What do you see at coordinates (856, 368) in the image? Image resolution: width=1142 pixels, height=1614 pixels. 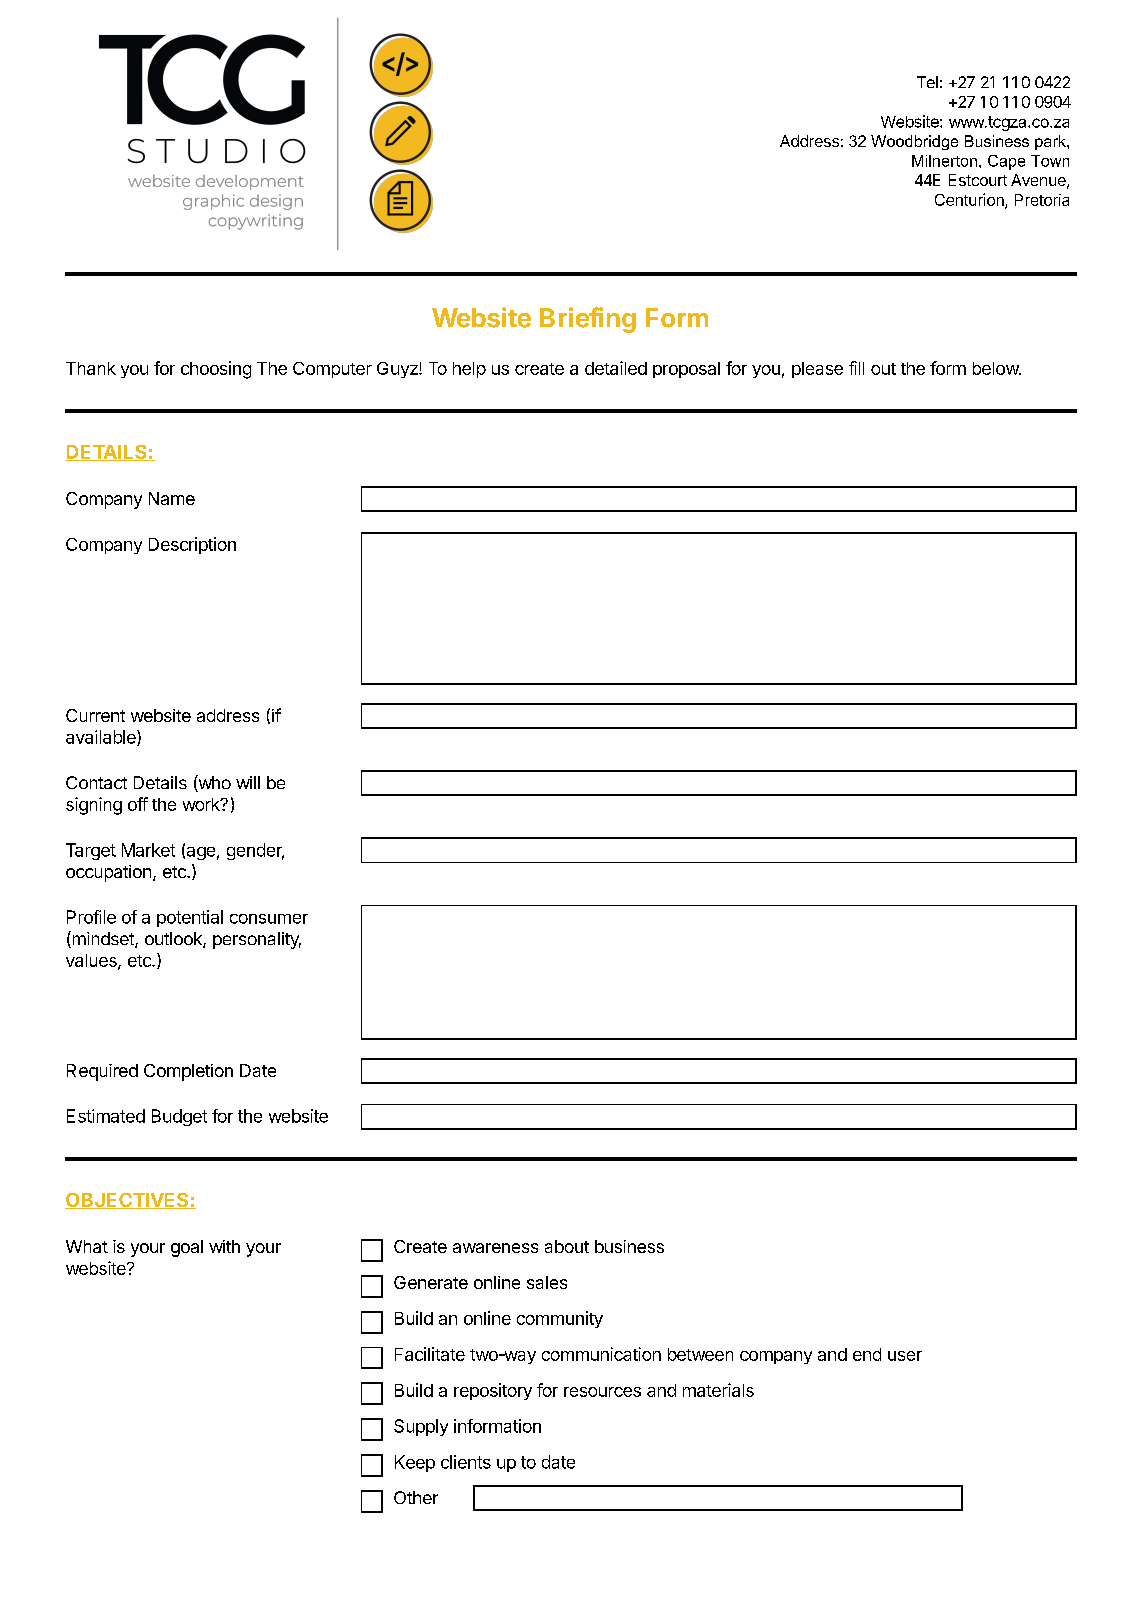 I see `fill` at bounding box center [856, 368].
